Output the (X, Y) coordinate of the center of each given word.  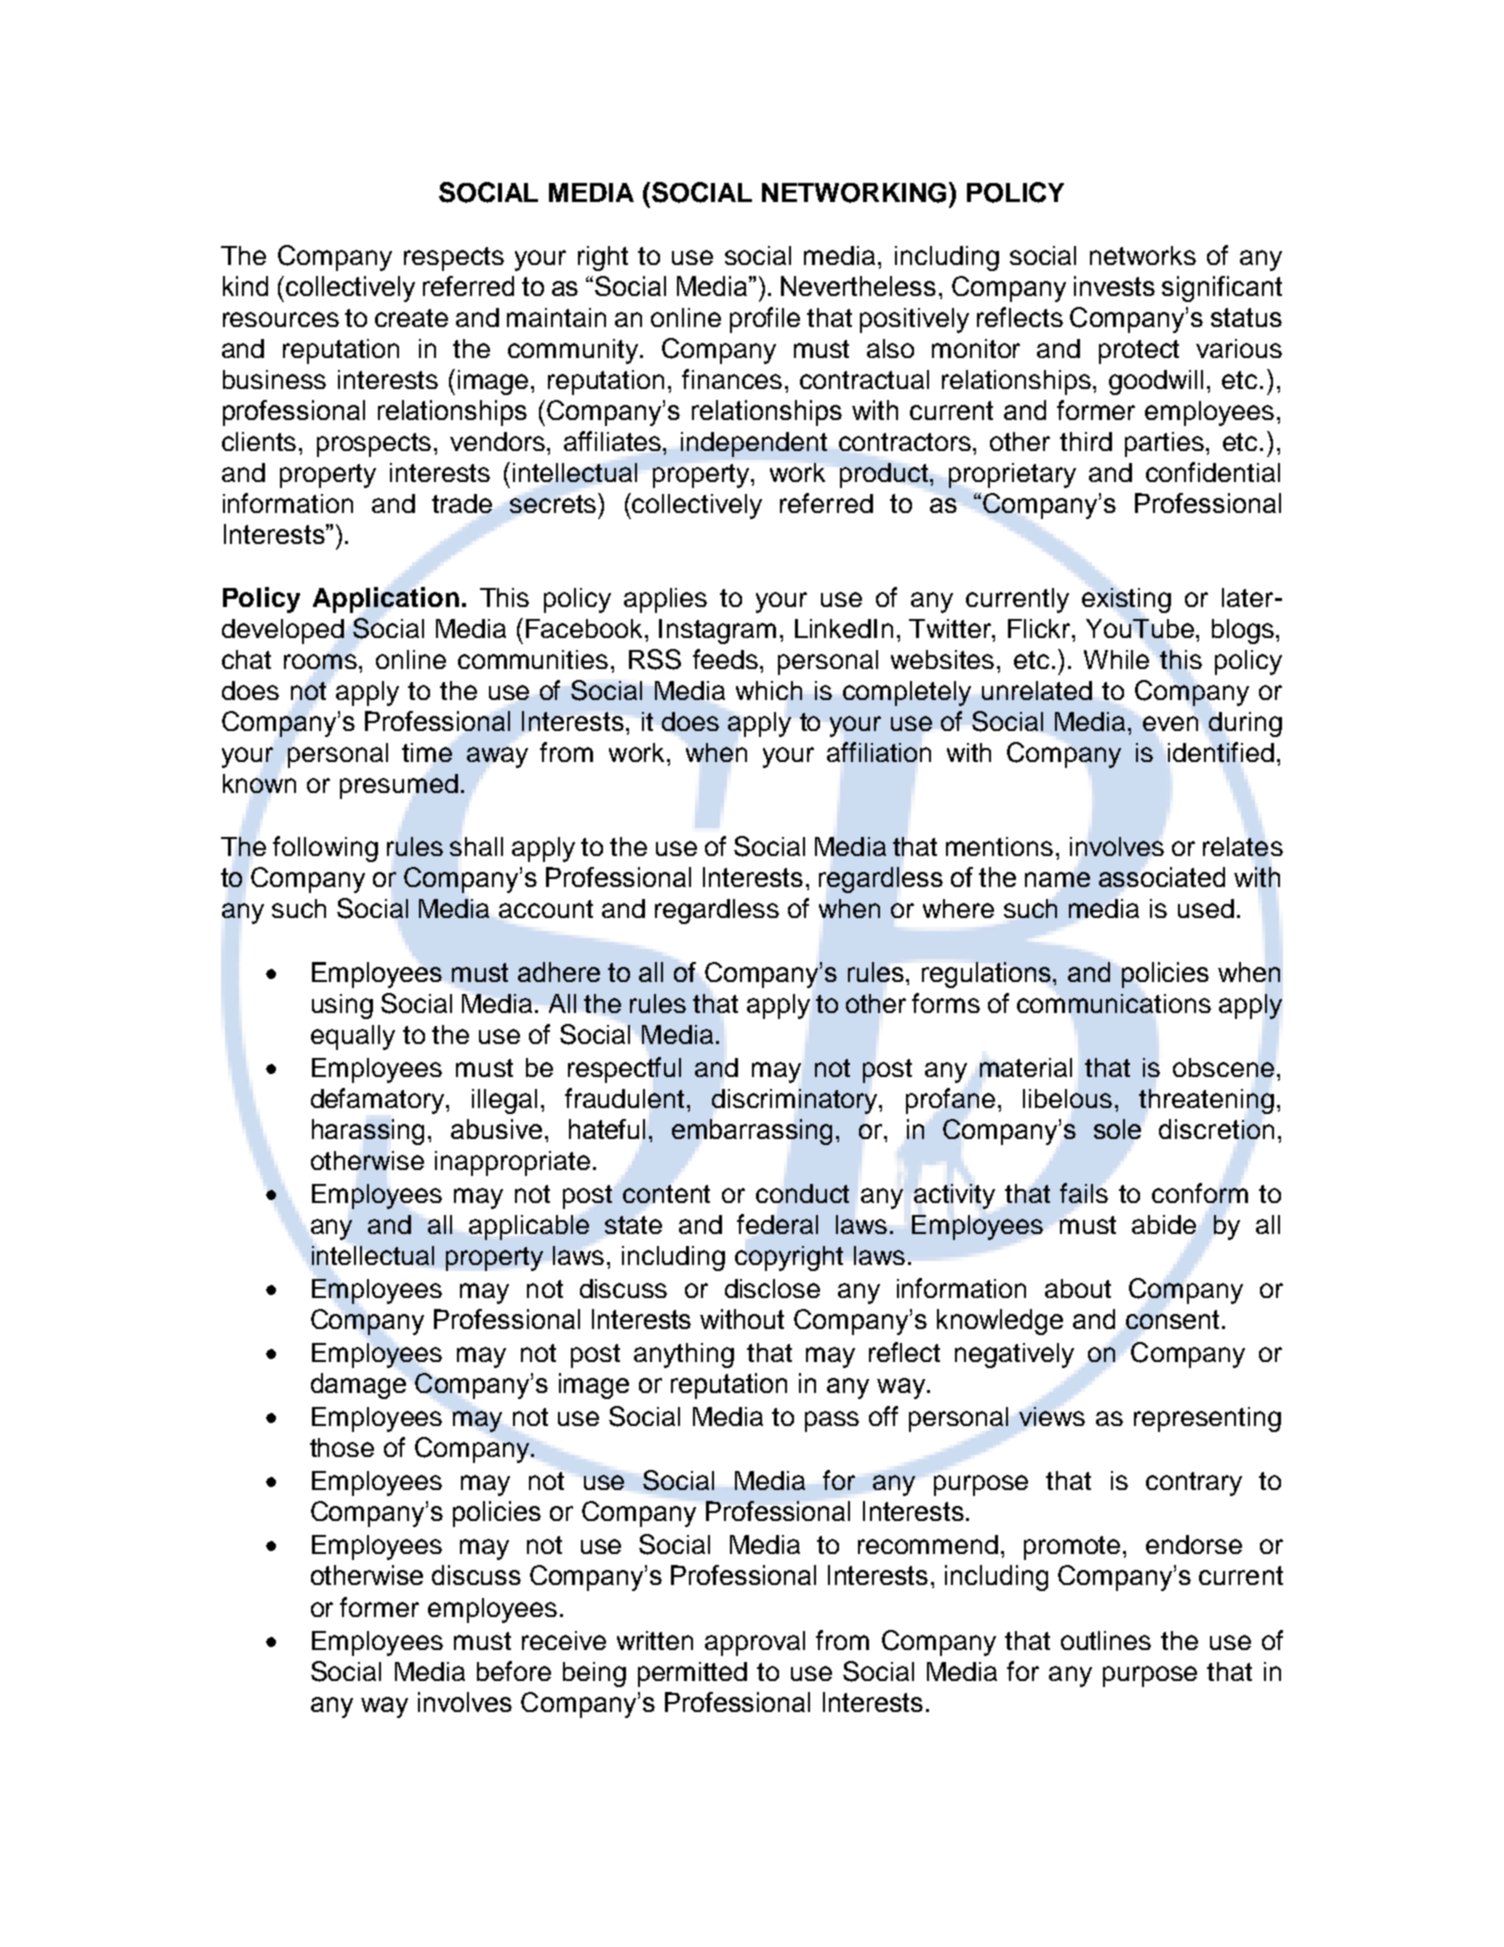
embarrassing (752, 1132)
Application (386, 600)
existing (1126, 600)
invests (1114, 286)
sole (1117, 1129)
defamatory (379, 1101)
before (514, 1671)
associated (1162, 877)
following (325, 849)
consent (1172, 1319)
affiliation (879, 752)
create (411, 318)
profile (765, 320)
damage (358, 1386)
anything (684, 1355)
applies (665, 600)
